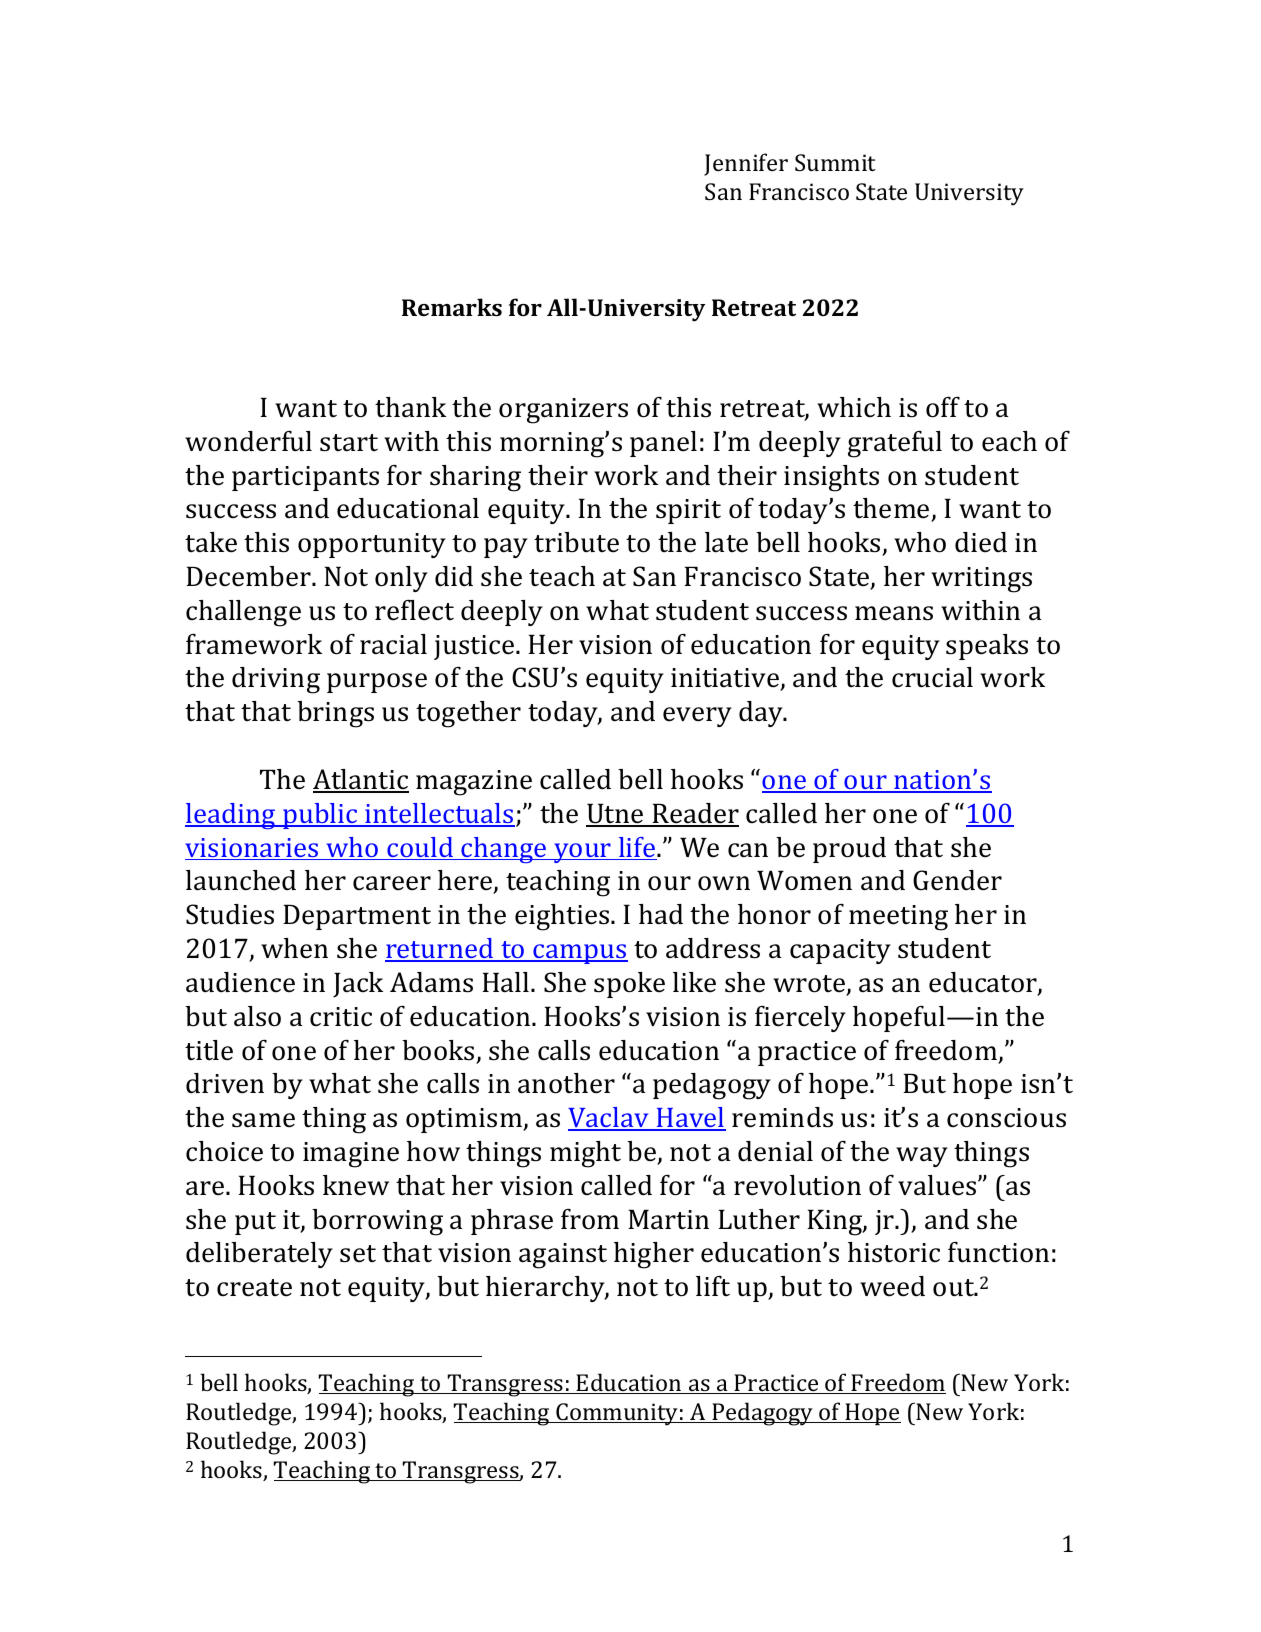 Image resolution: width=1261 pixels, height=1632 pixels. Describe the element at coordinates (576, 542) in the screenshot. I see `tribute` at that location.
